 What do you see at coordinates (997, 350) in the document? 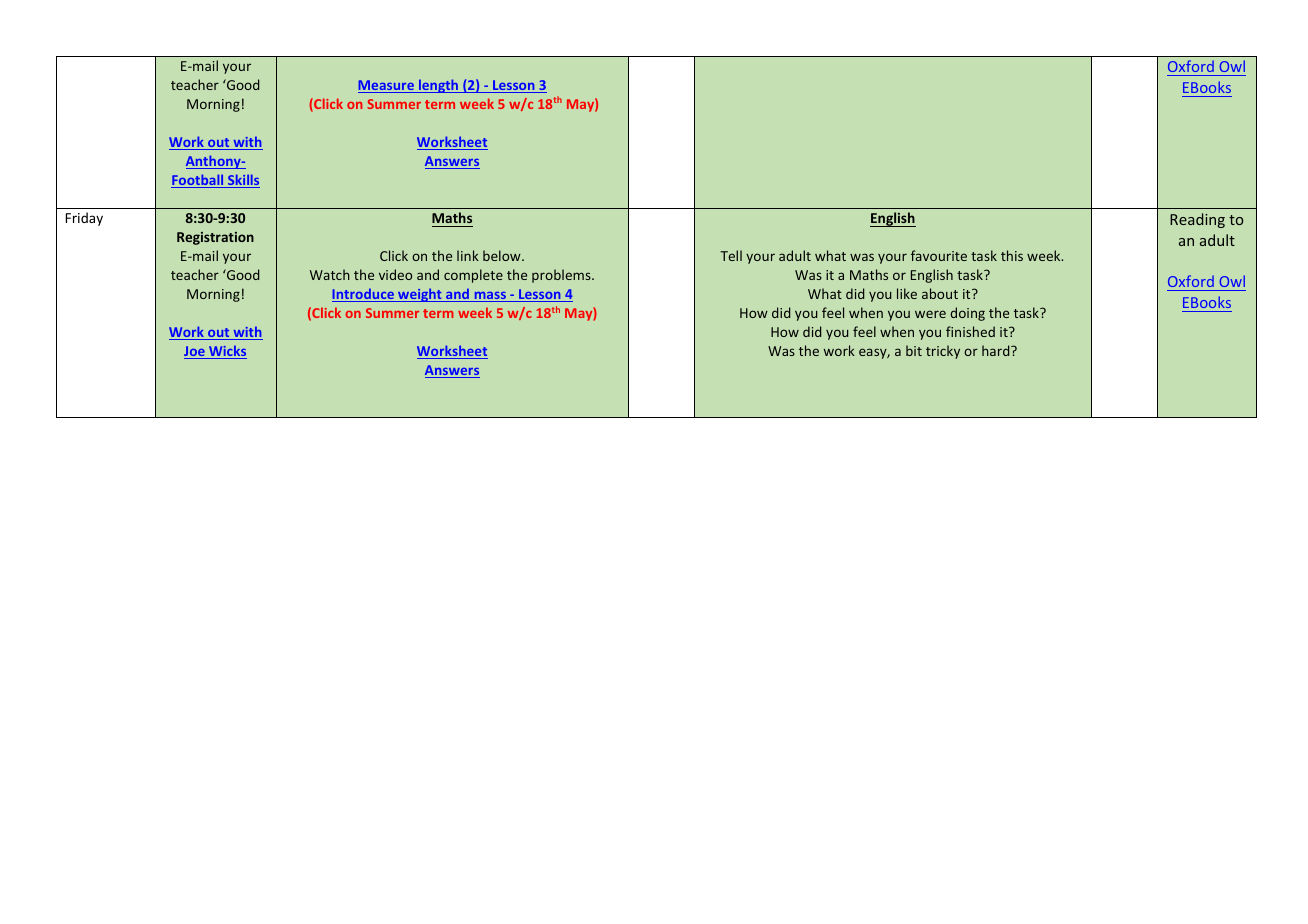
I see `hard` at bounding box center [997, 350].
